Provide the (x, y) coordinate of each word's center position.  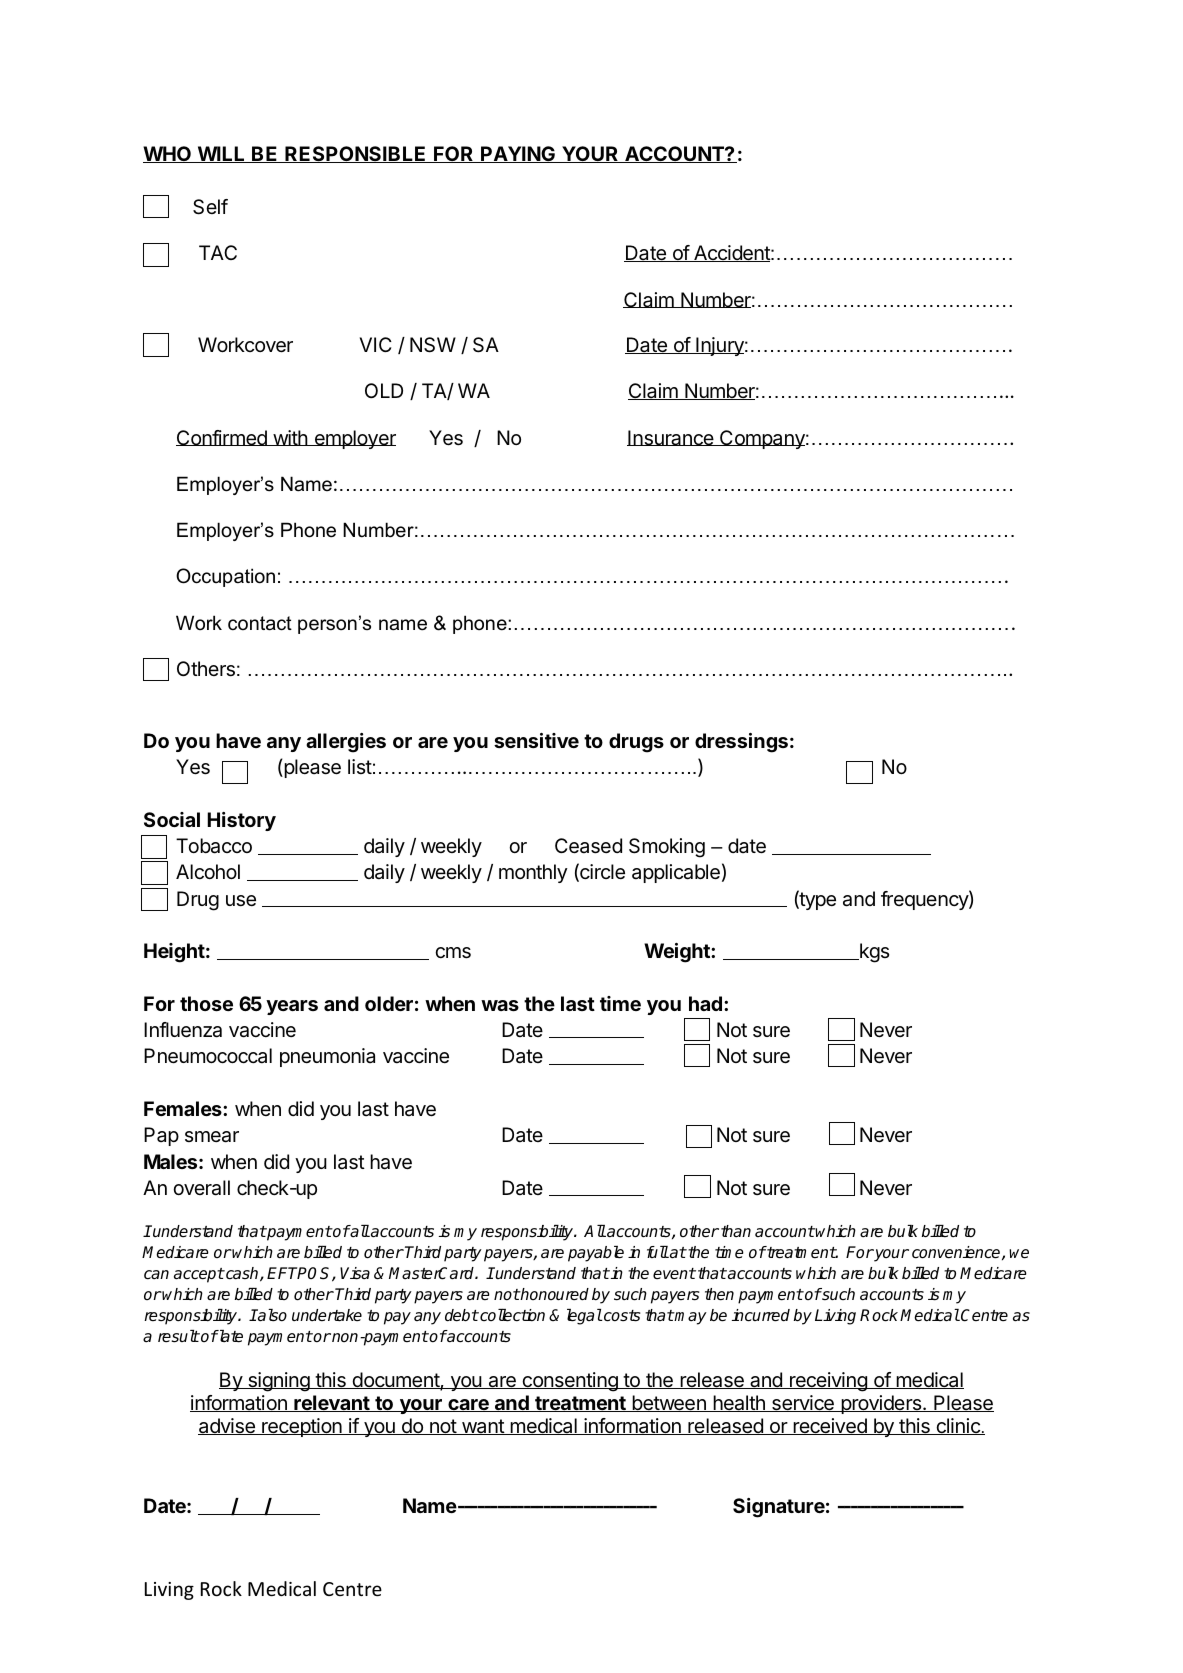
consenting (570, 1382)
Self (210, 207)
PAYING (518, 154)
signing (279, 1382)
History (241, 821)
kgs (873, 953)
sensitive (536, 740)
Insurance (671, 438)
